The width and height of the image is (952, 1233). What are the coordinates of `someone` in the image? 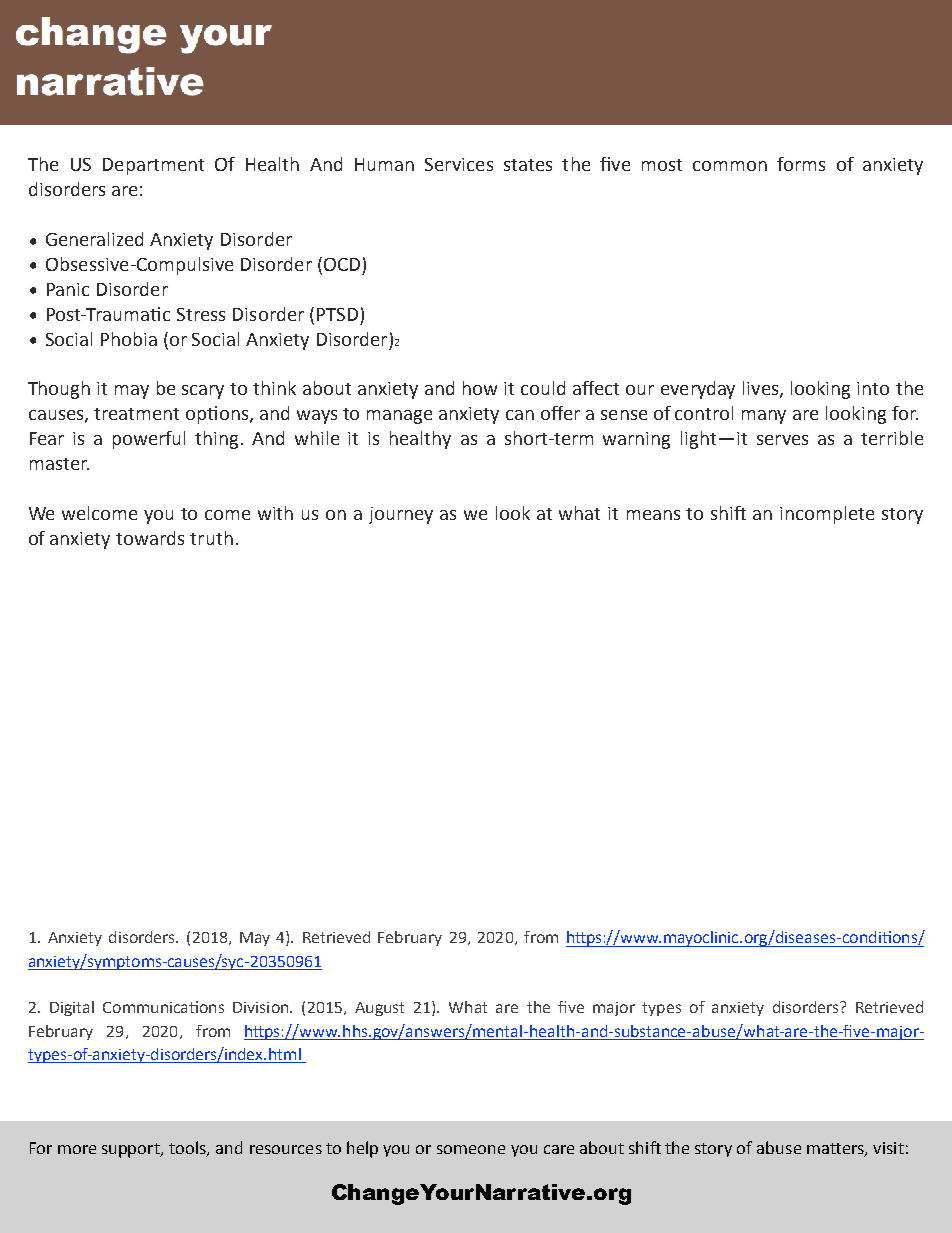 It's located at (471, 1149).
